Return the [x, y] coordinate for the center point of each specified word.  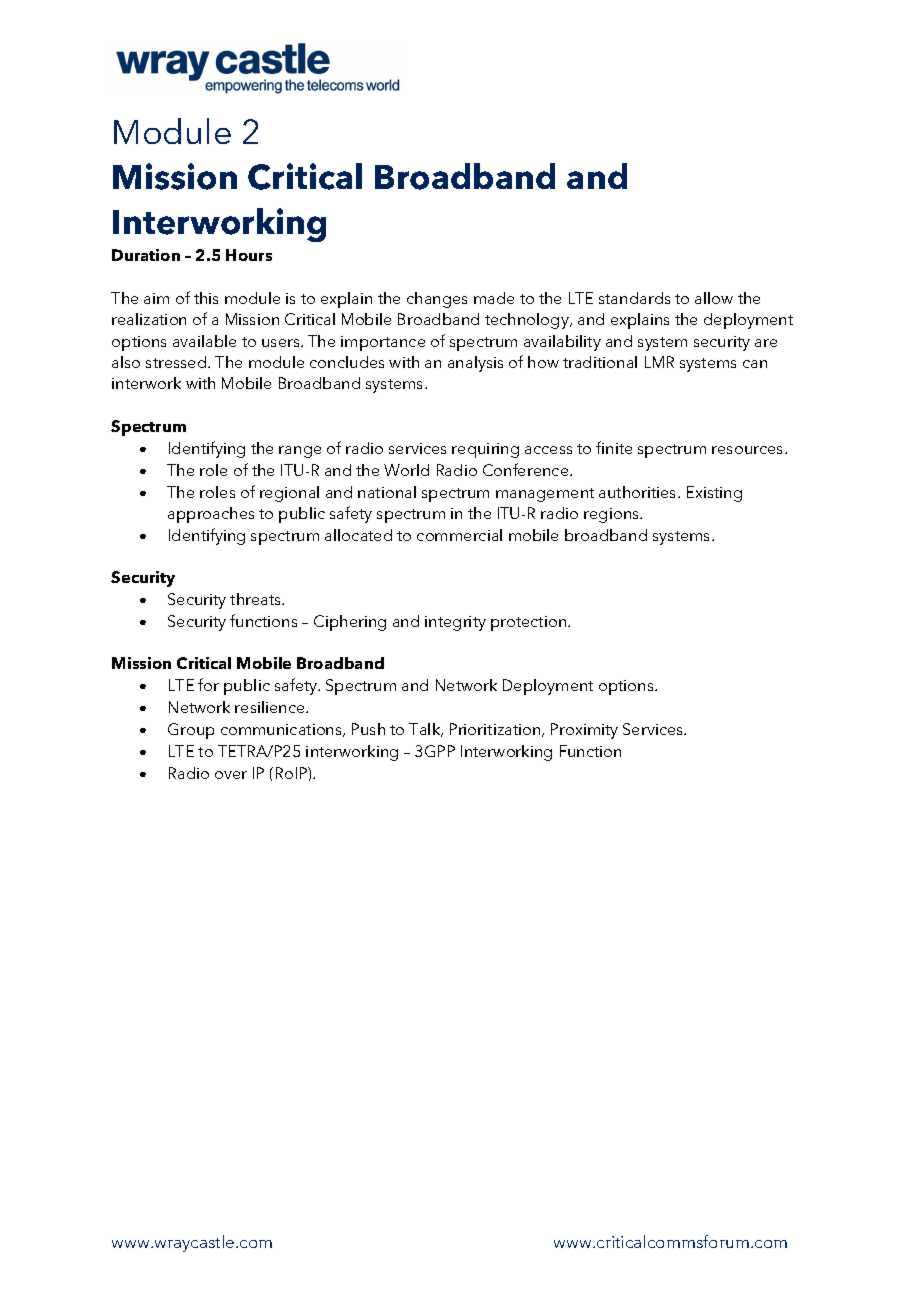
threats [257, 599]
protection [530, 623]
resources [749, 450]
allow [714, 298]
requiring [485, 450]
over [231, 775]
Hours [249, 255]
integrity [455, 623]
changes [437, 300]
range [300, 452]
